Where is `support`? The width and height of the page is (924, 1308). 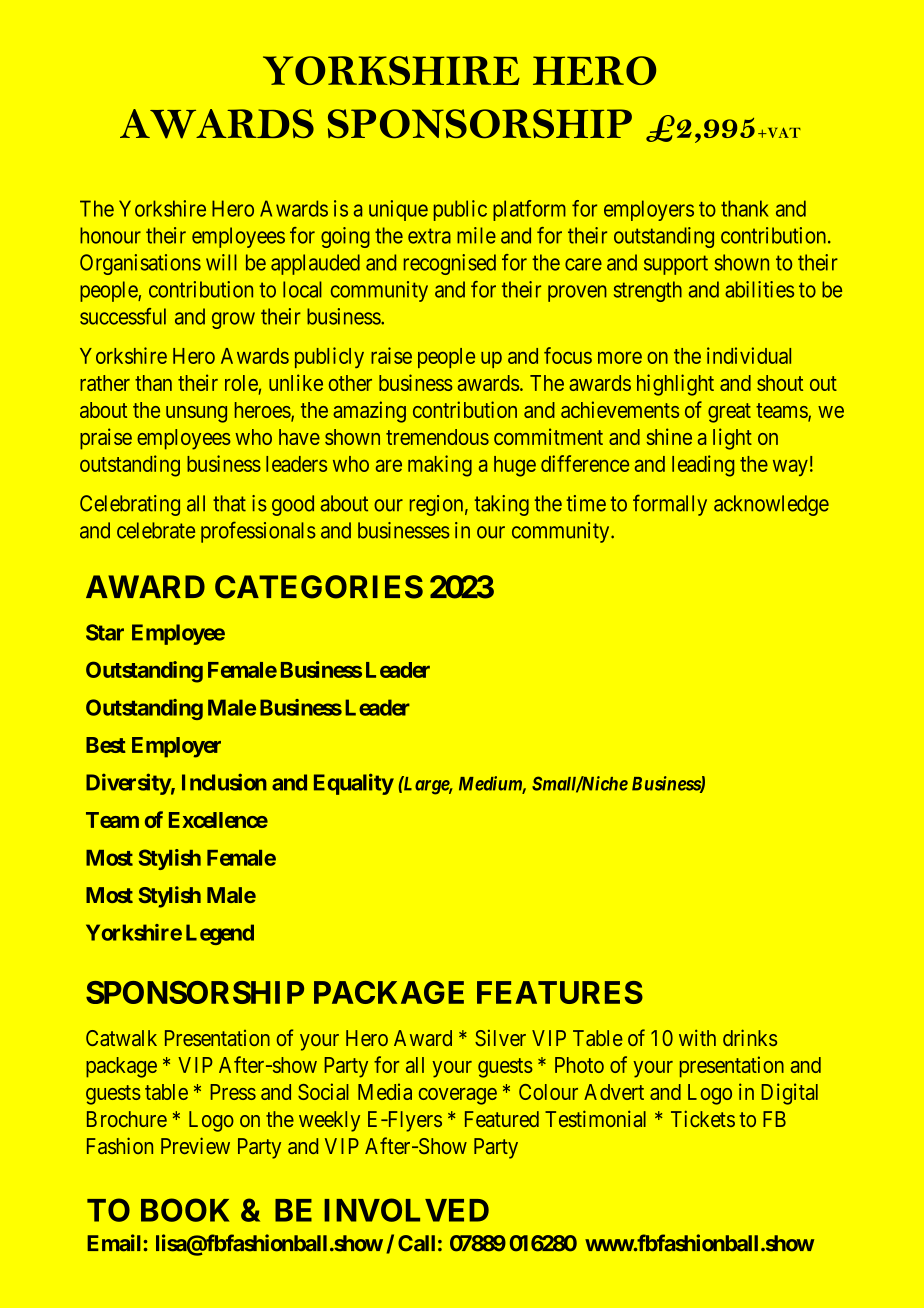
support is located at coordinates (676, 265).
